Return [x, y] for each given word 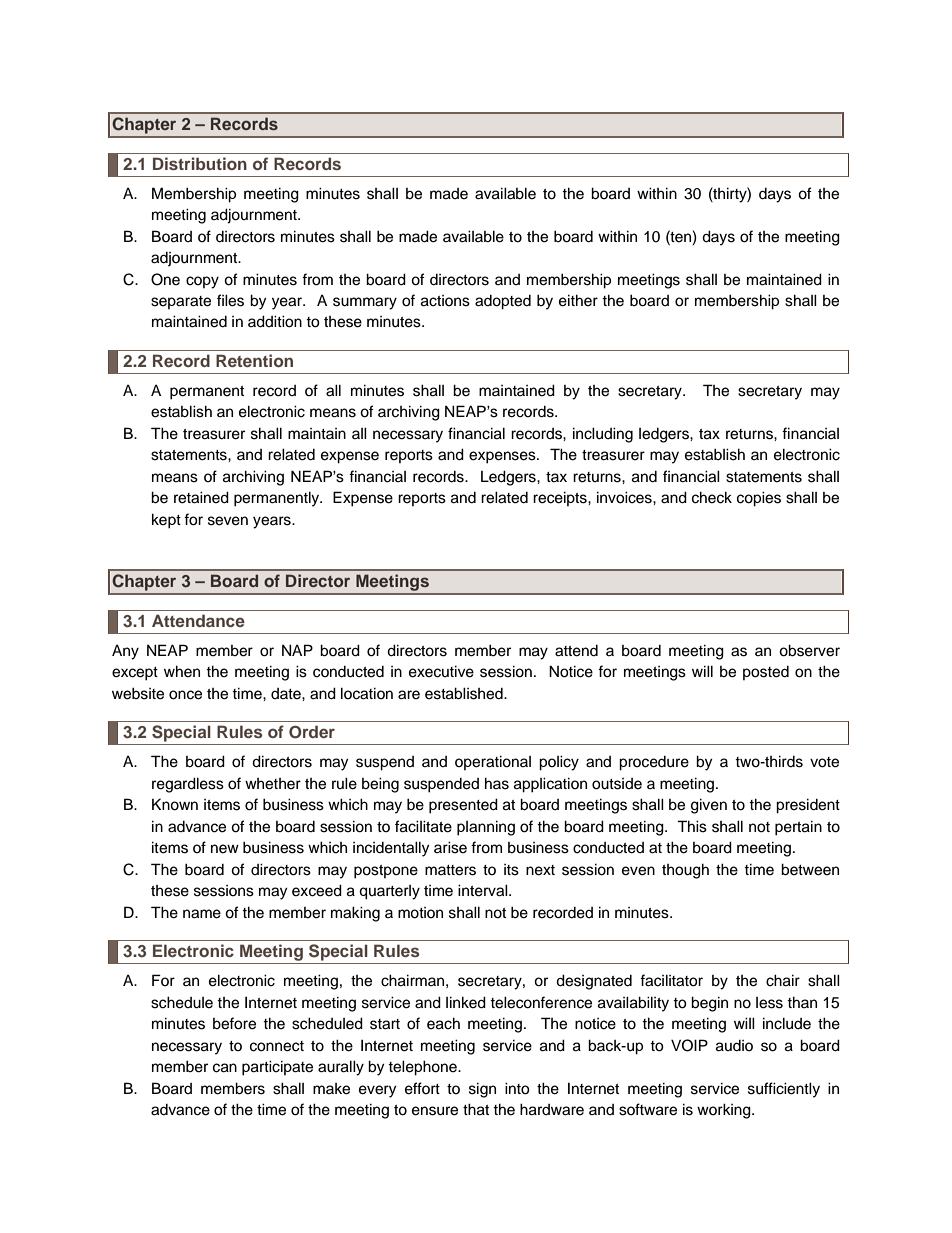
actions [445, 301]
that [476, 1109]
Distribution [200, 163]
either [578, 300]
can [225, 1068]
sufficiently [784, 1090]
